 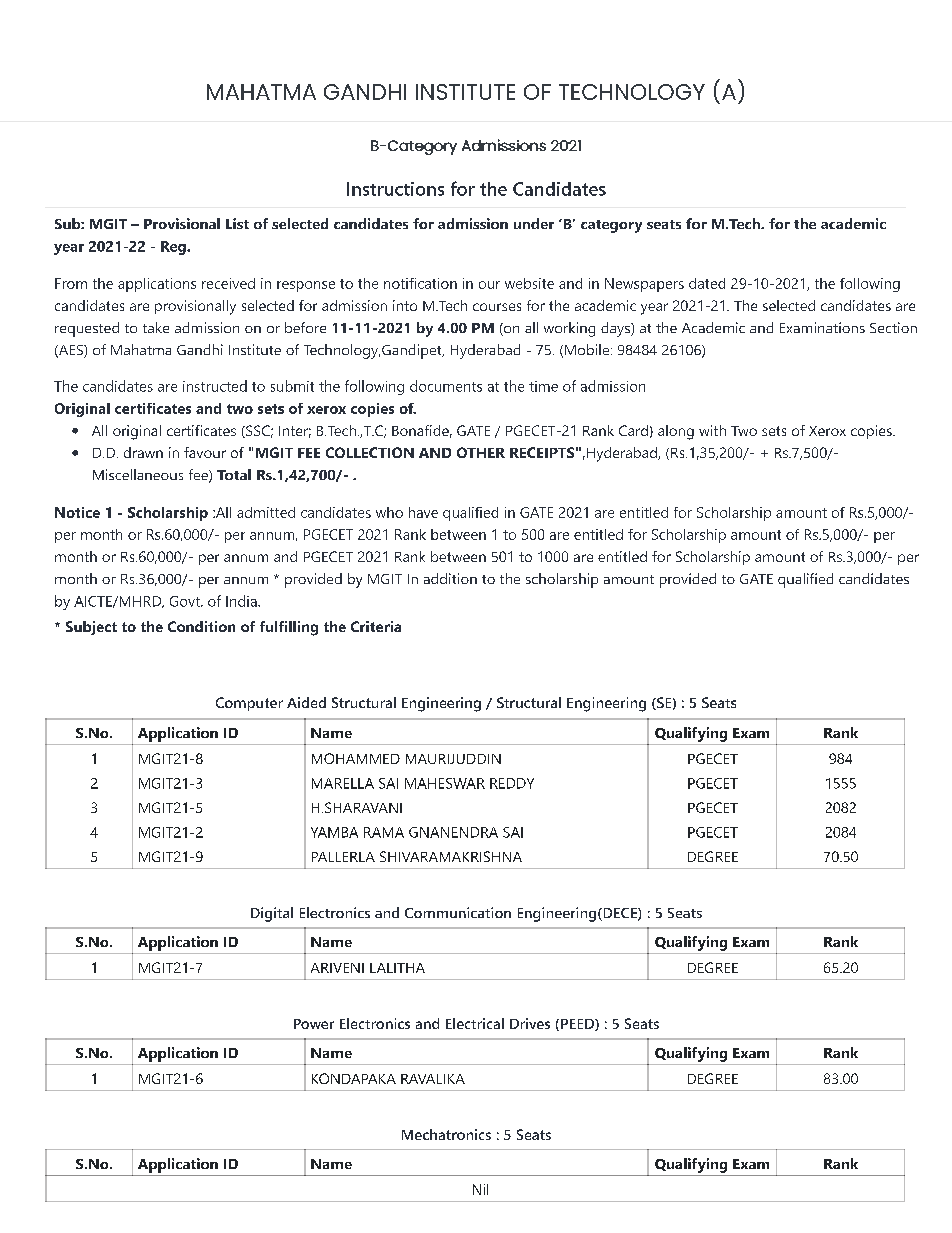 What do you see at coordinates (314, 1024) in the image?
I see `Power` at bounding box center [314, 1024].
